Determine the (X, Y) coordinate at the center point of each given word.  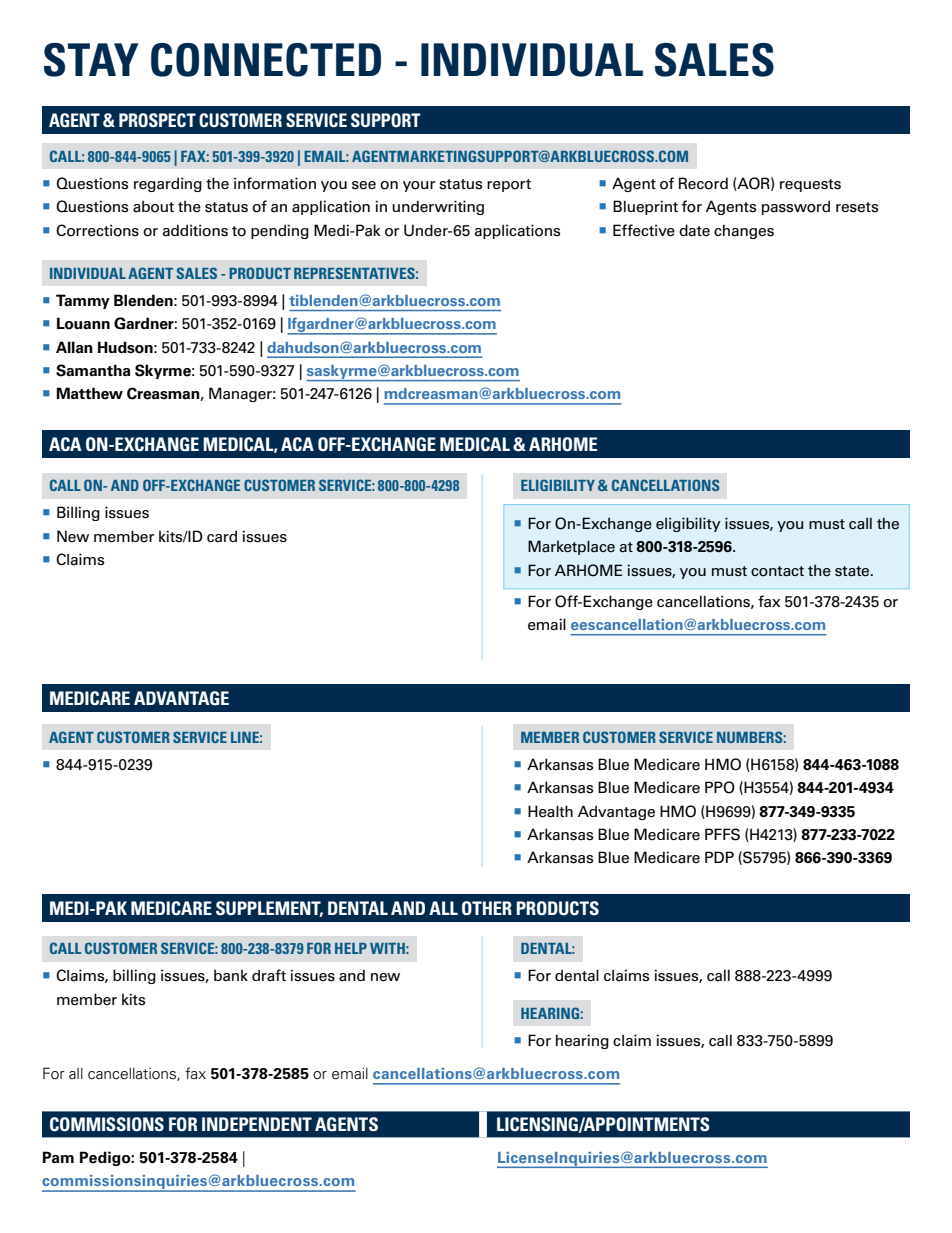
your (419, 186)
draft (269, 975)
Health (550, 811)
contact (777, 571)
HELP (351, 948)
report (509, 185)
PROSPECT (157, 120)
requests (810, 185)
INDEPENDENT (257, 1124)
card (222, 536)
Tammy (83, 301)
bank (231, 975)
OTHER (487, 908)
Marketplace (571, 547)
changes (744, 231)
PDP (719, 857)
